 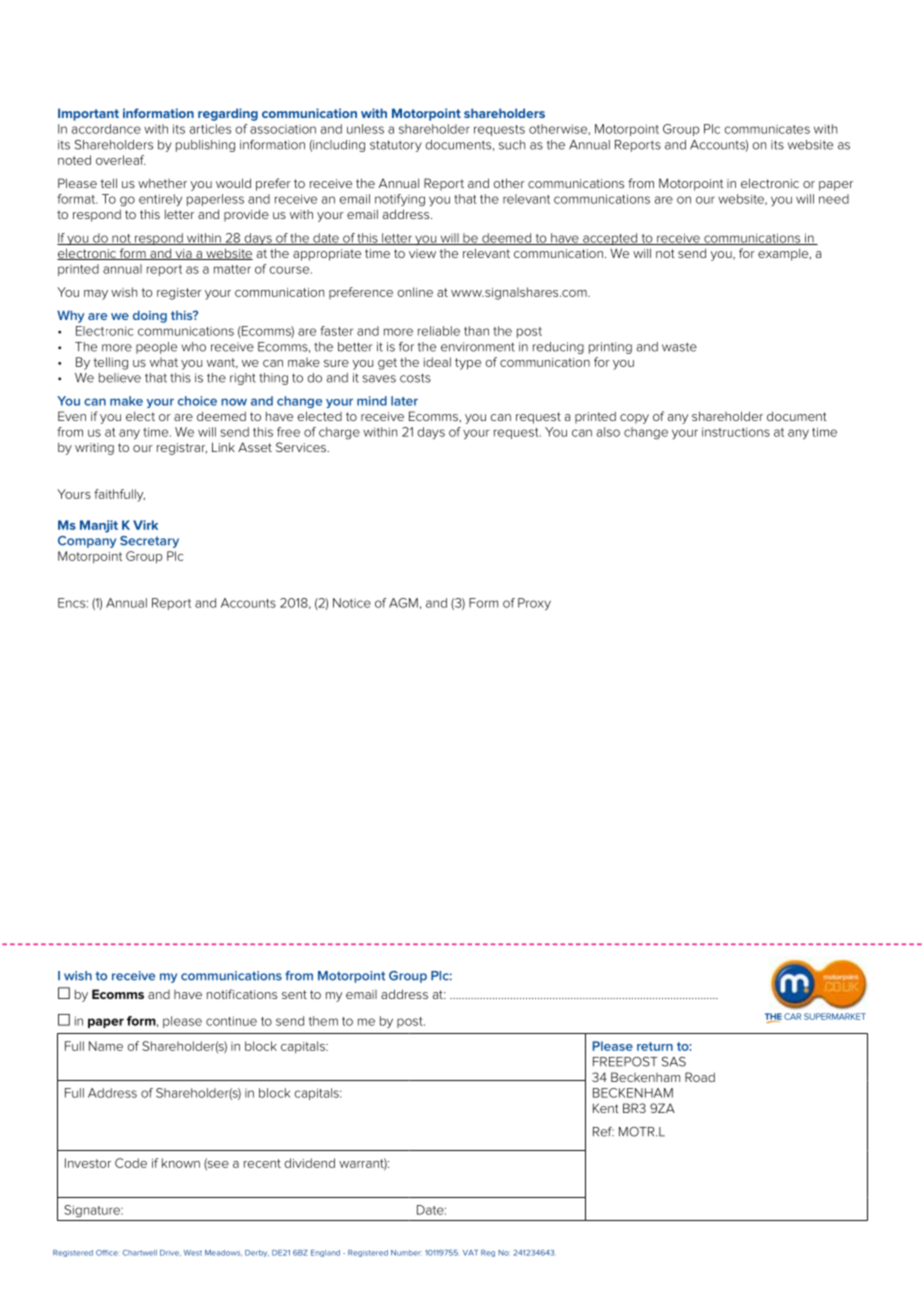 I want to click on communicates, so click(x=767, y=129).
